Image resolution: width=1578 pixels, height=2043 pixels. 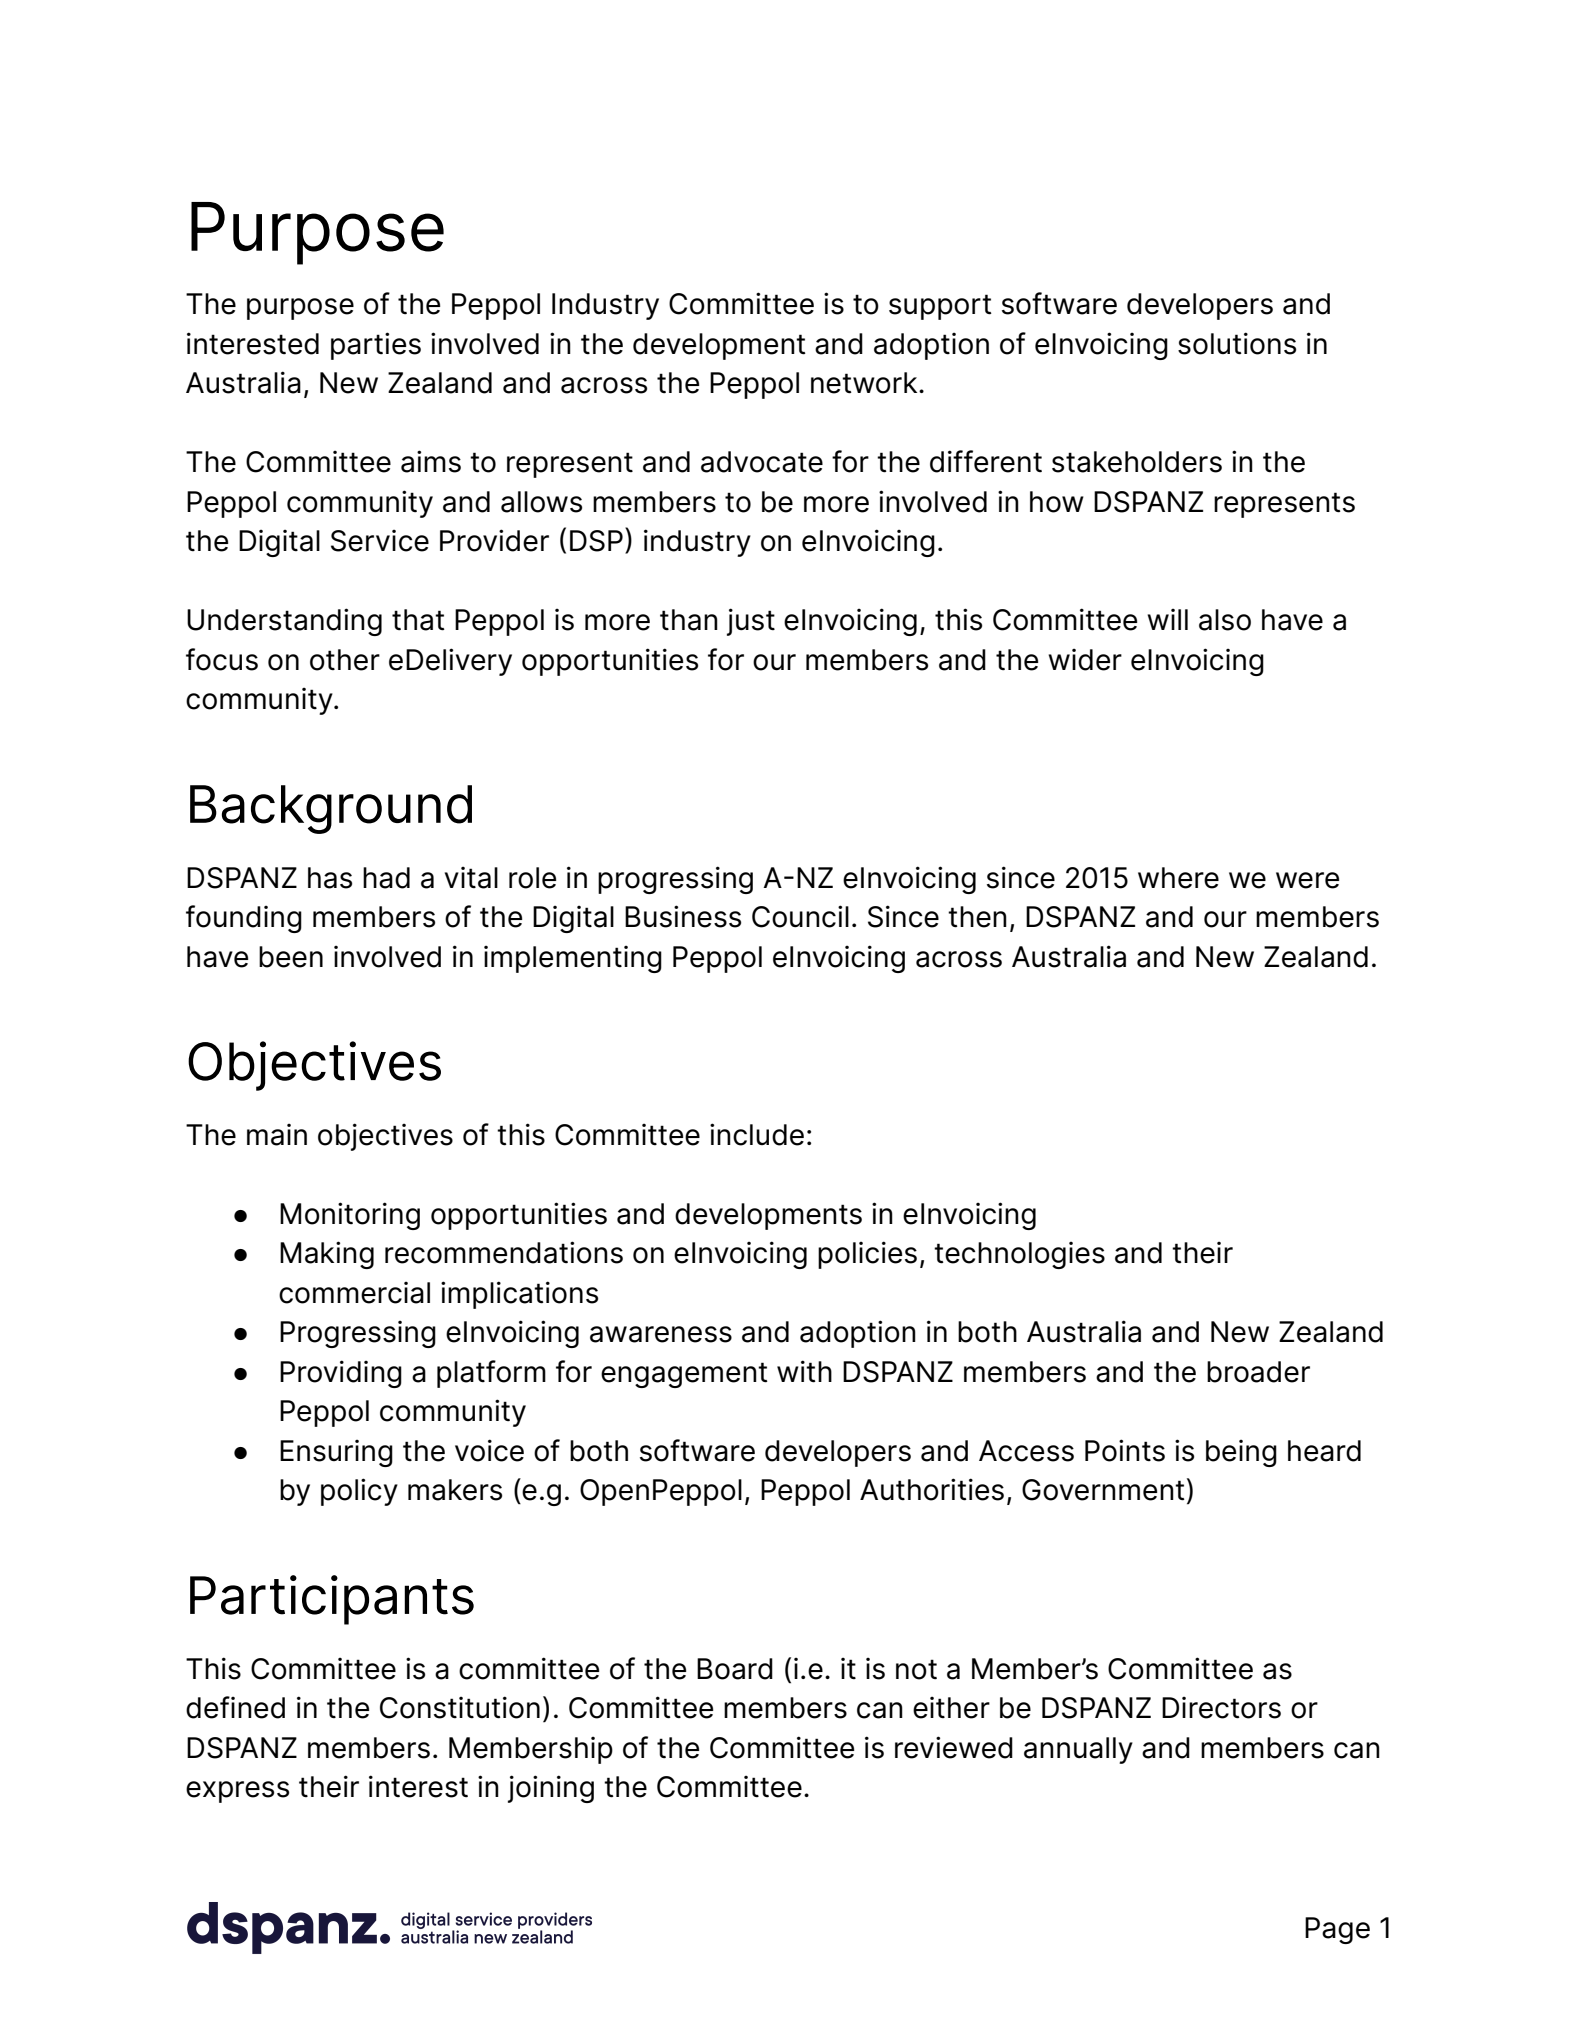 I want to click on with, so click(x=804, y=1371).
